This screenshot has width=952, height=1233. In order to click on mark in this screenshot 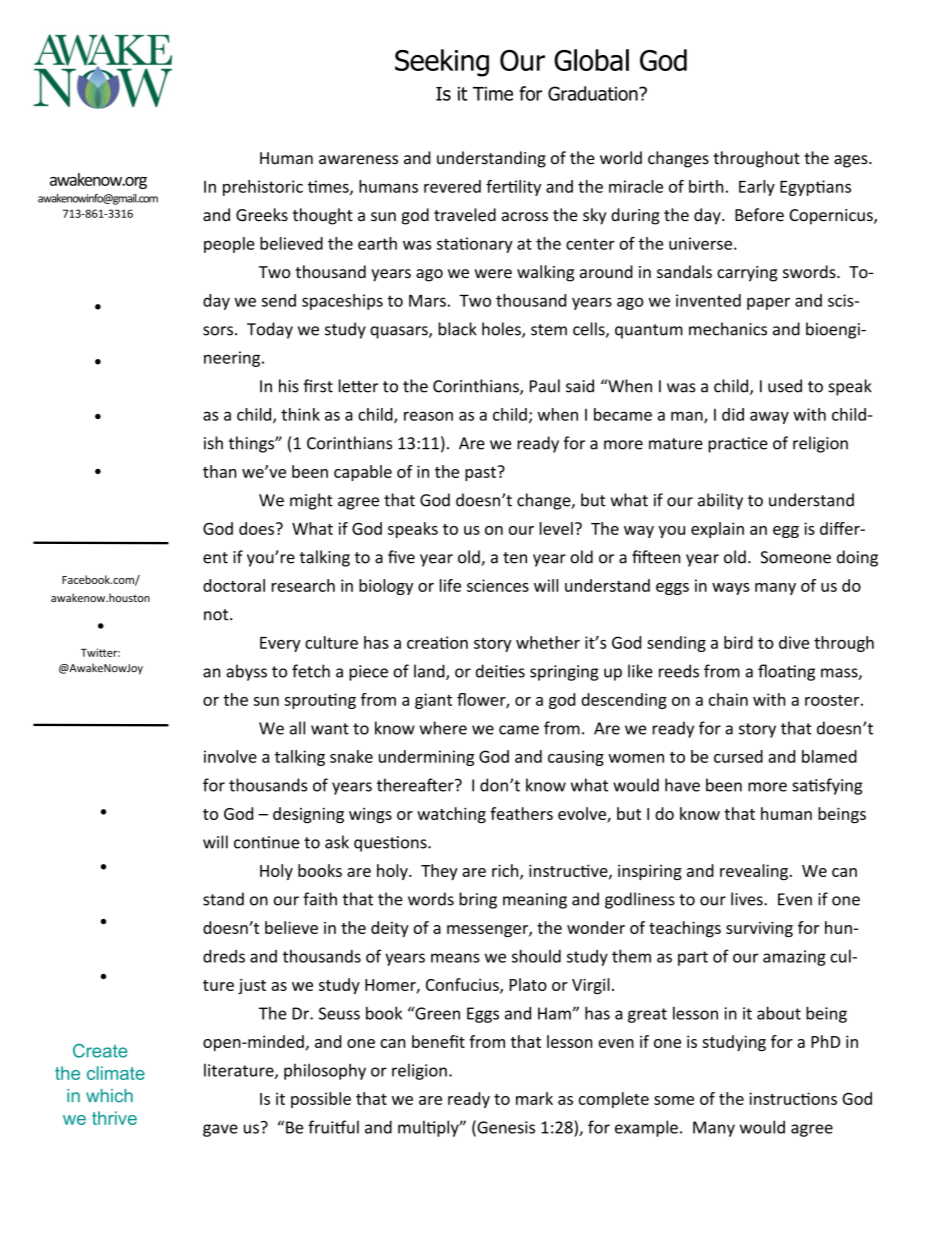, I will do `click(534, 1098)`.
